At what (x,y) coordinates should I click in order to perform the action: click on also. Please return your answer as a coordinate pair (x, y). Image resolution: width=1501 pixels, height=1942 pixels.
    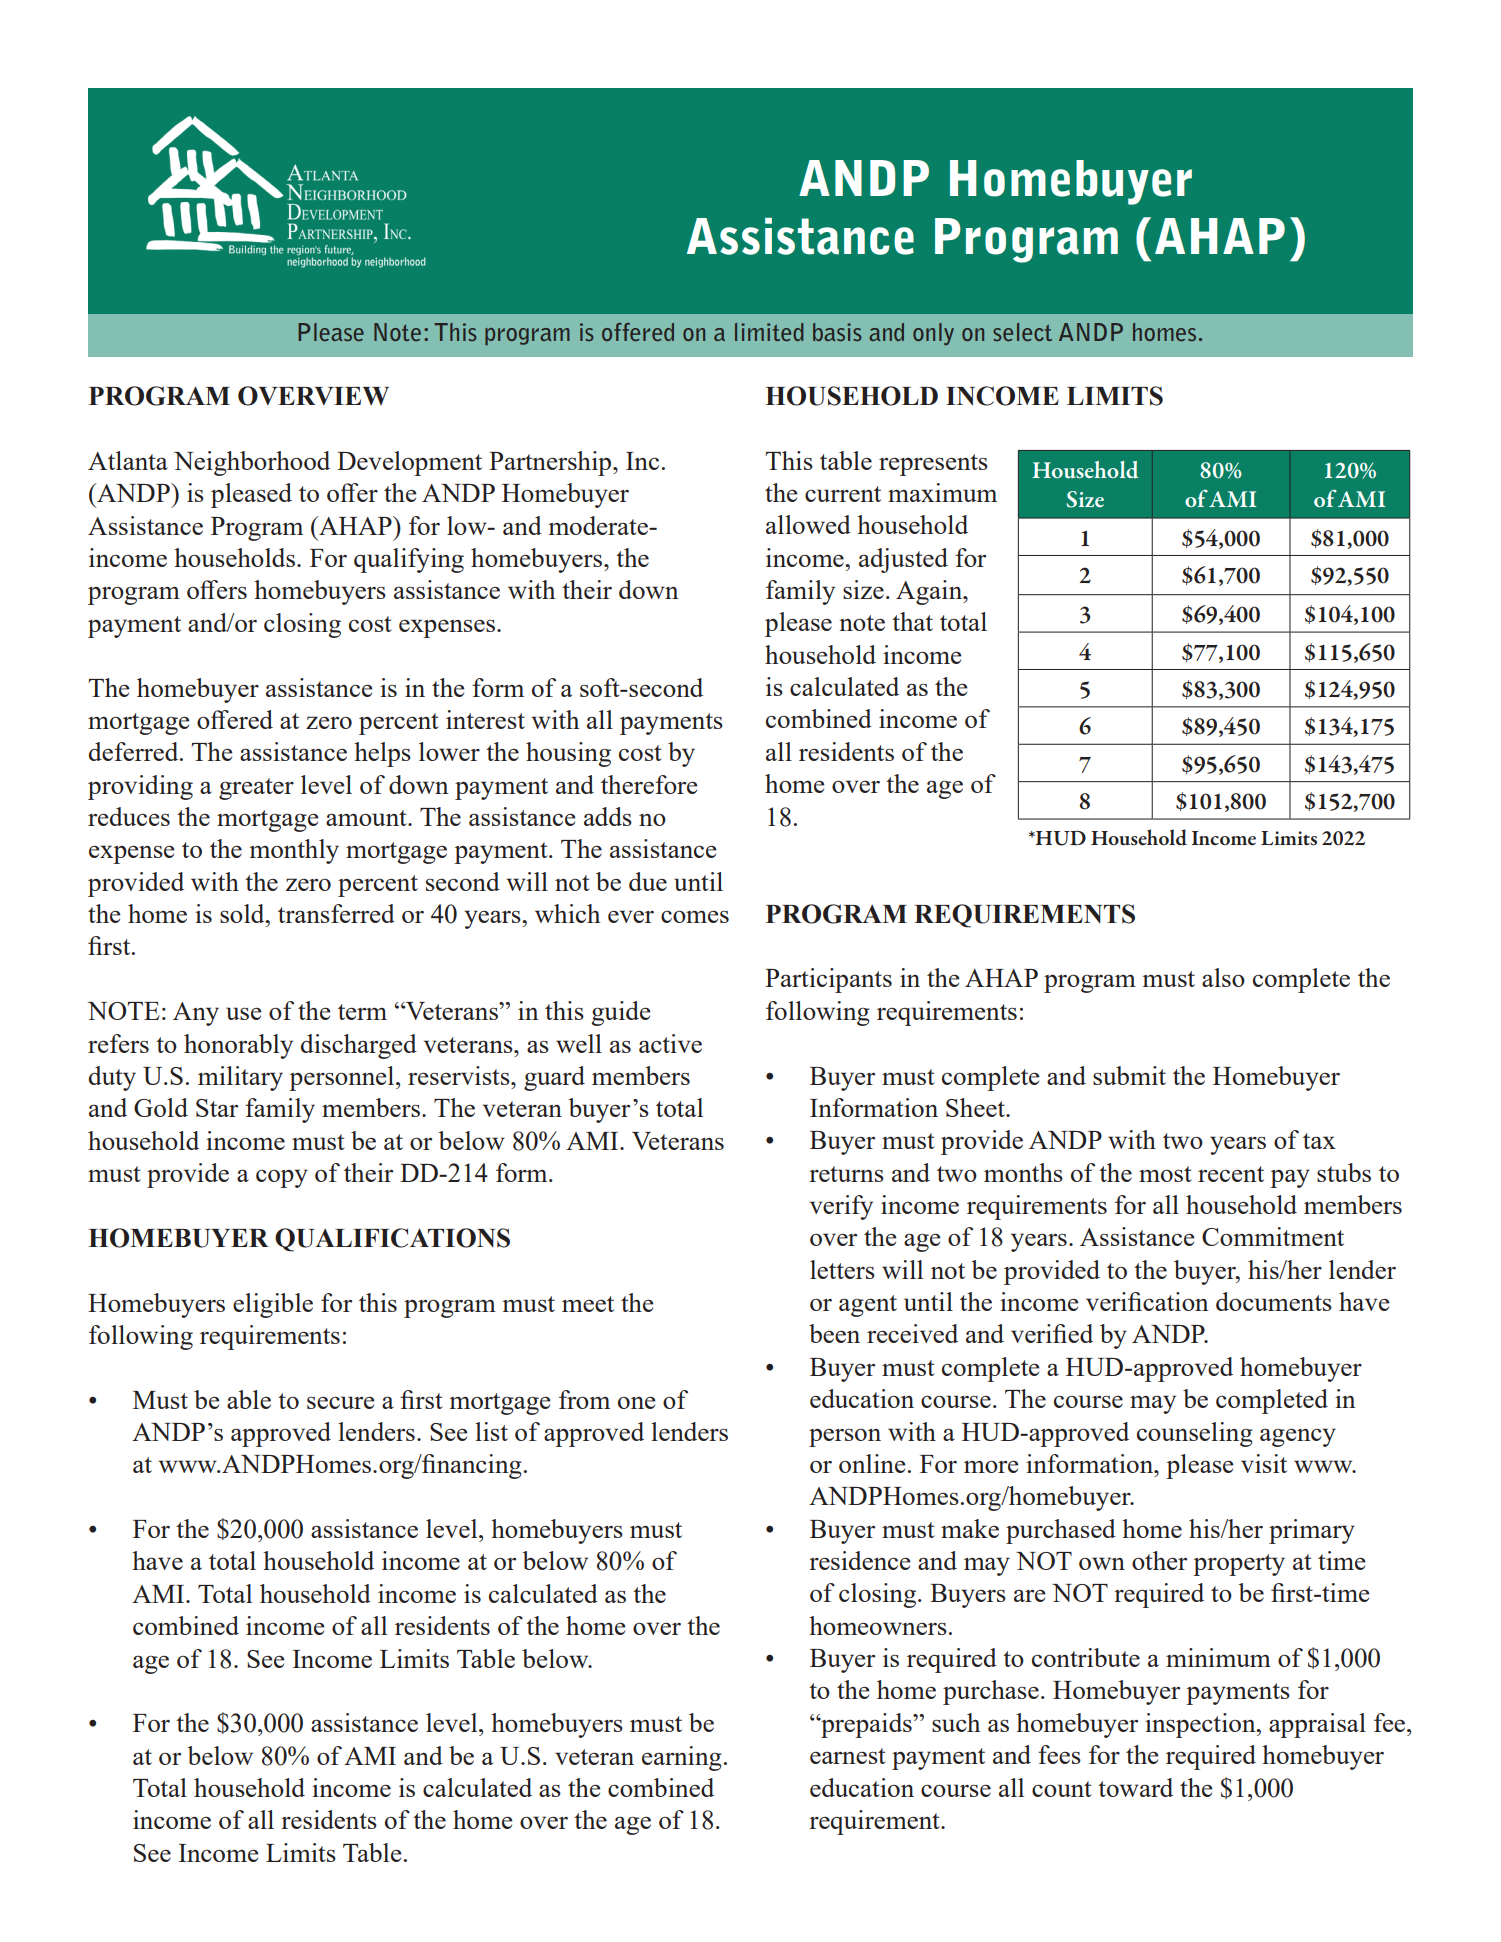
    Looking at the image, I should click on (1223, 977).
